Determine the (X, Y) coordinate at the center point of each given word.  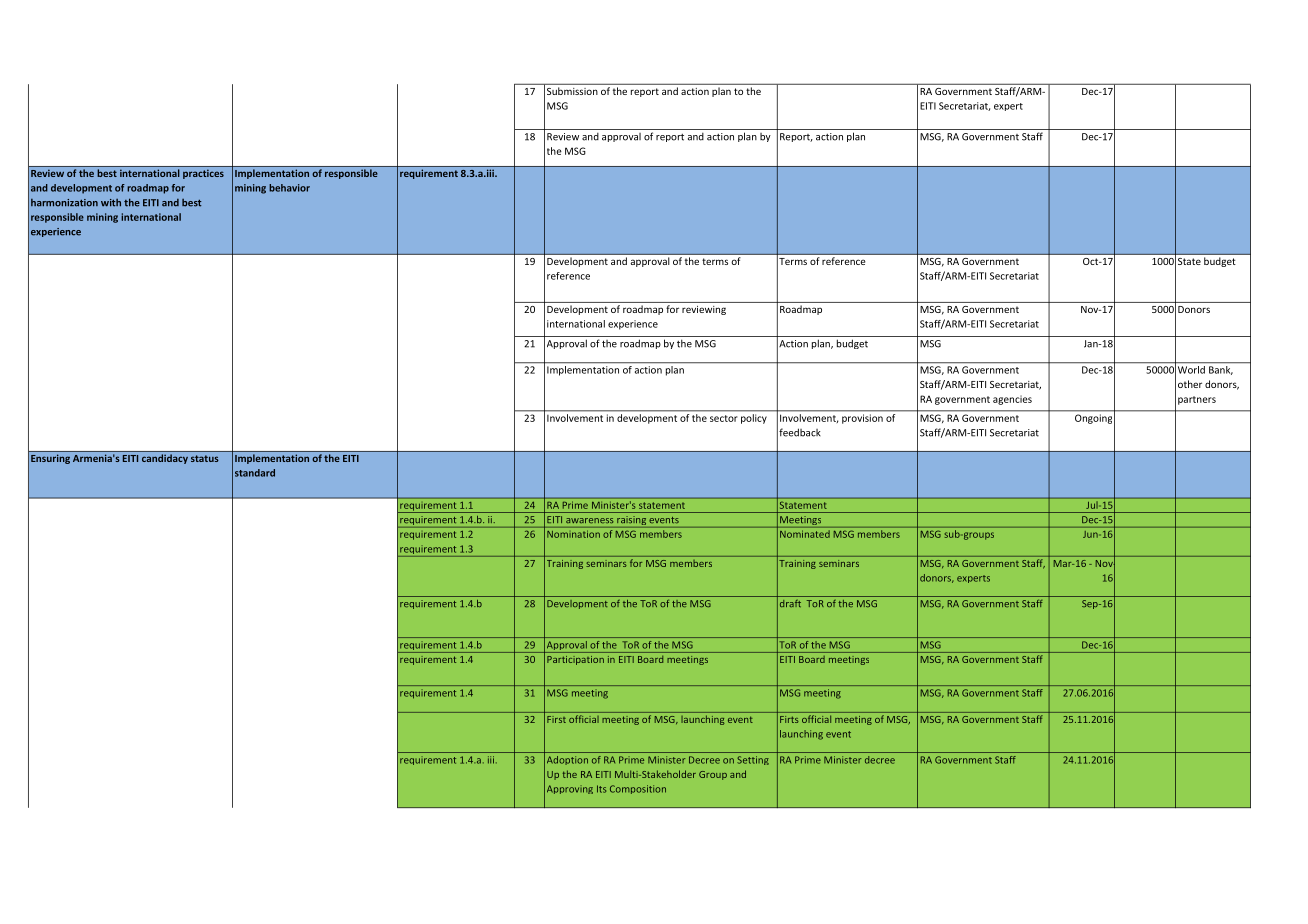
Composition (638, 789)
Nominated (805, 534)
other (1190, 384)
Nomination (573, 534)
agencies (1012, 400)
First (556, 719)
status (205, 458)
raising (631, 522)
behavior (289, 188)
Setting (753, 760)
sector (724, 418)
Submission (572, 91)
